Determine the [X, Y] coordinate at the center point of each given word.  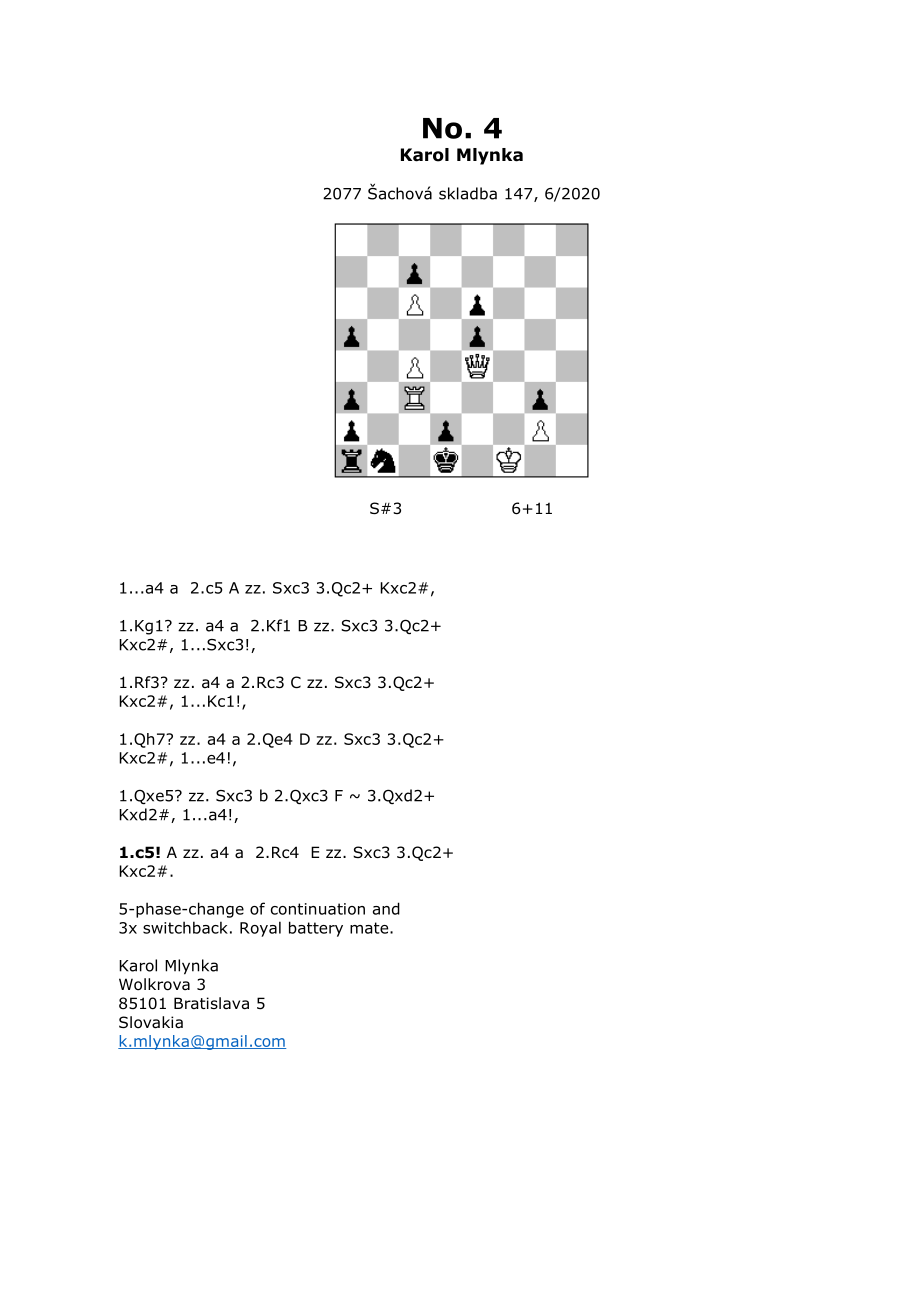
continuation [318, 909]
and [386, 908]
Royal [260, 929]
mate [370, 928]
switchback [185, 927]
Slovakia [151, 1022]
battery [316, 929]
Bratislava [211, 1003]
